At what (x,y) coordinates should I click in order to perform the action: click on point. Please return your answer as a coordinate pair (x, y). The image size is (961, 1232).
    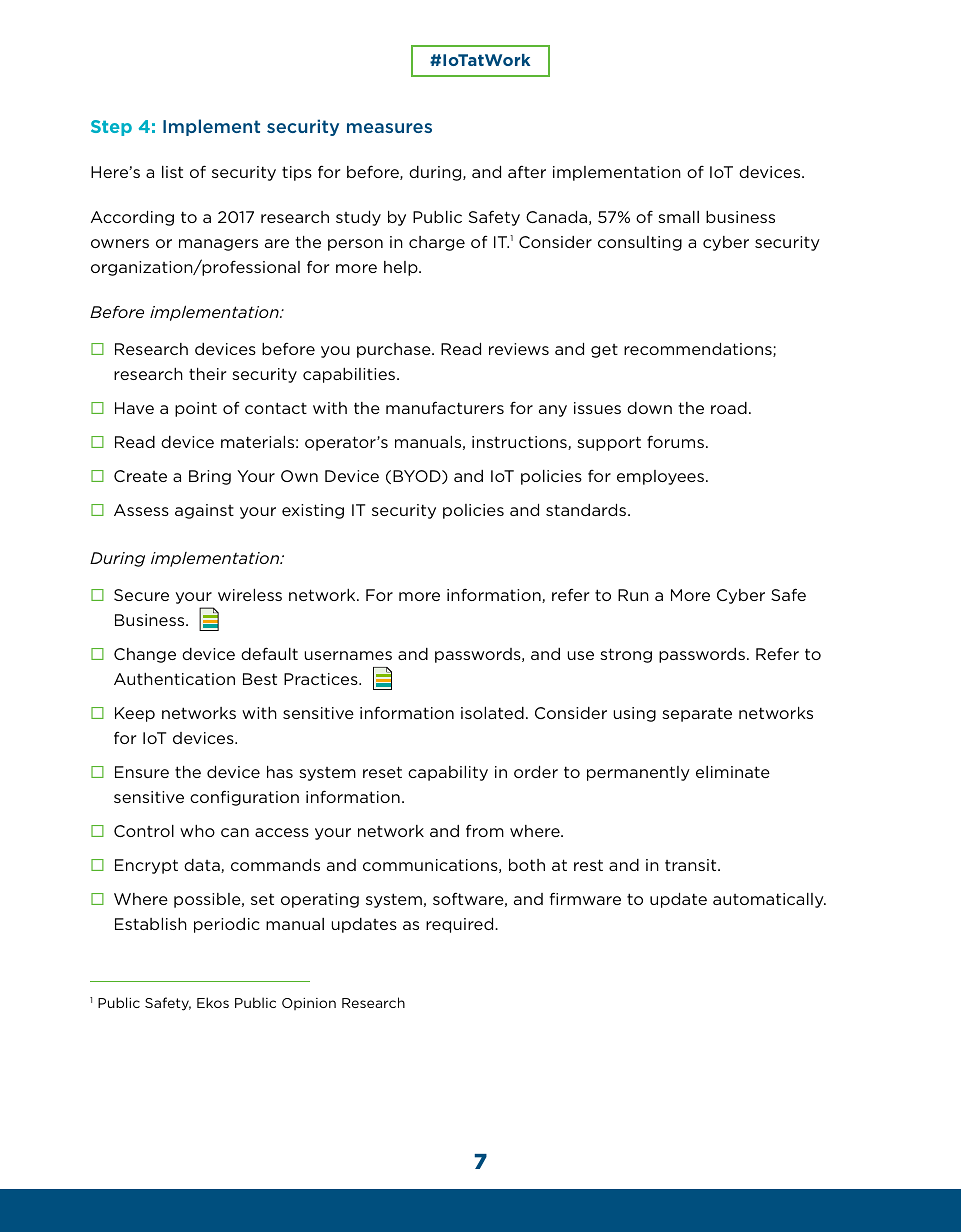
    Looking at the image, I should click on (196, 409).
